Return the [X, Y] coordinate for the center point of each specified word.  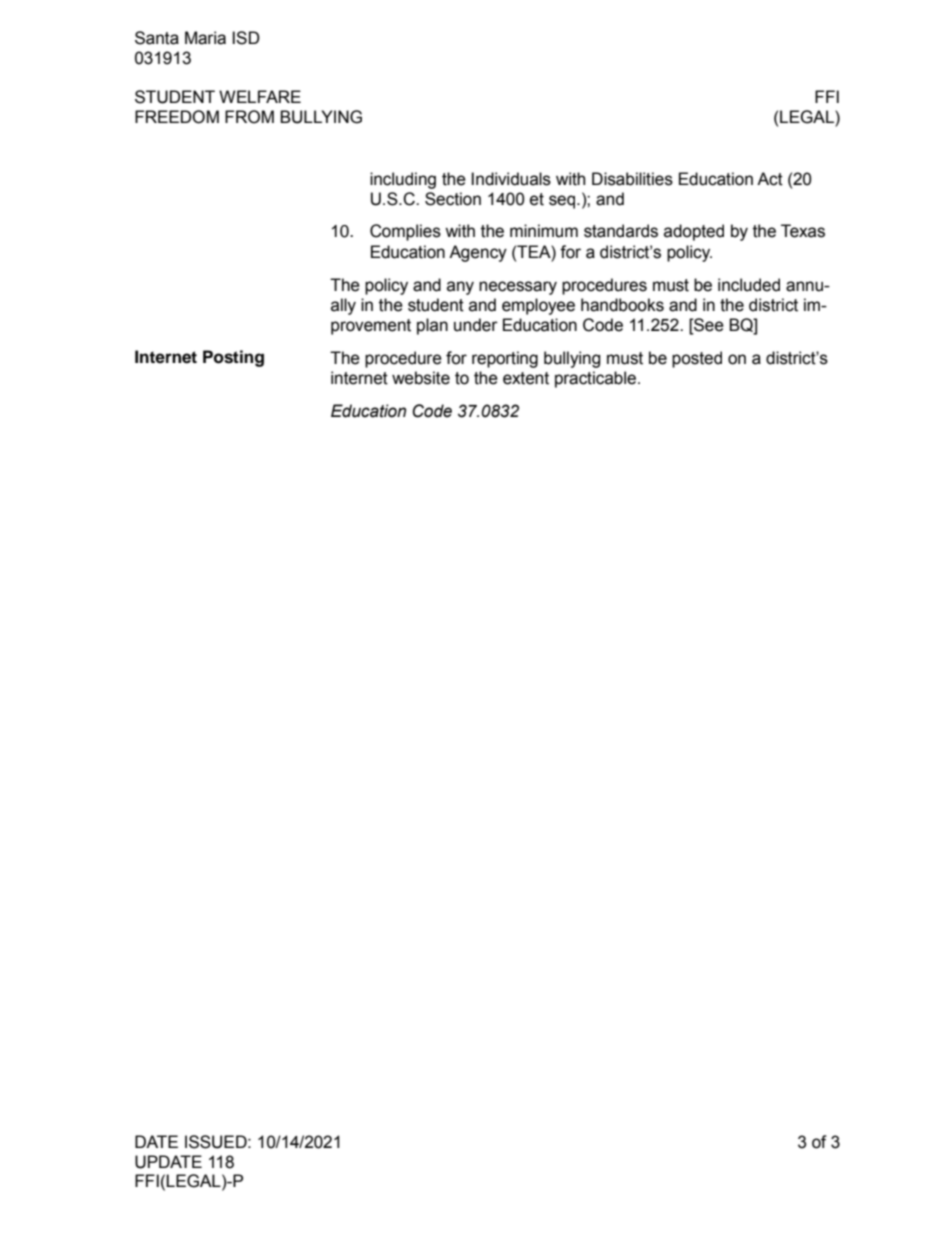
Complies [405, 232]
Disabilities [632, 179]
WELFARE [260, 96]
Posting [233, 358]
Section [453, 199]
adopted [694, 232]
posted [697, 359]
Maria [205, 38]
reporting [505, 359]
